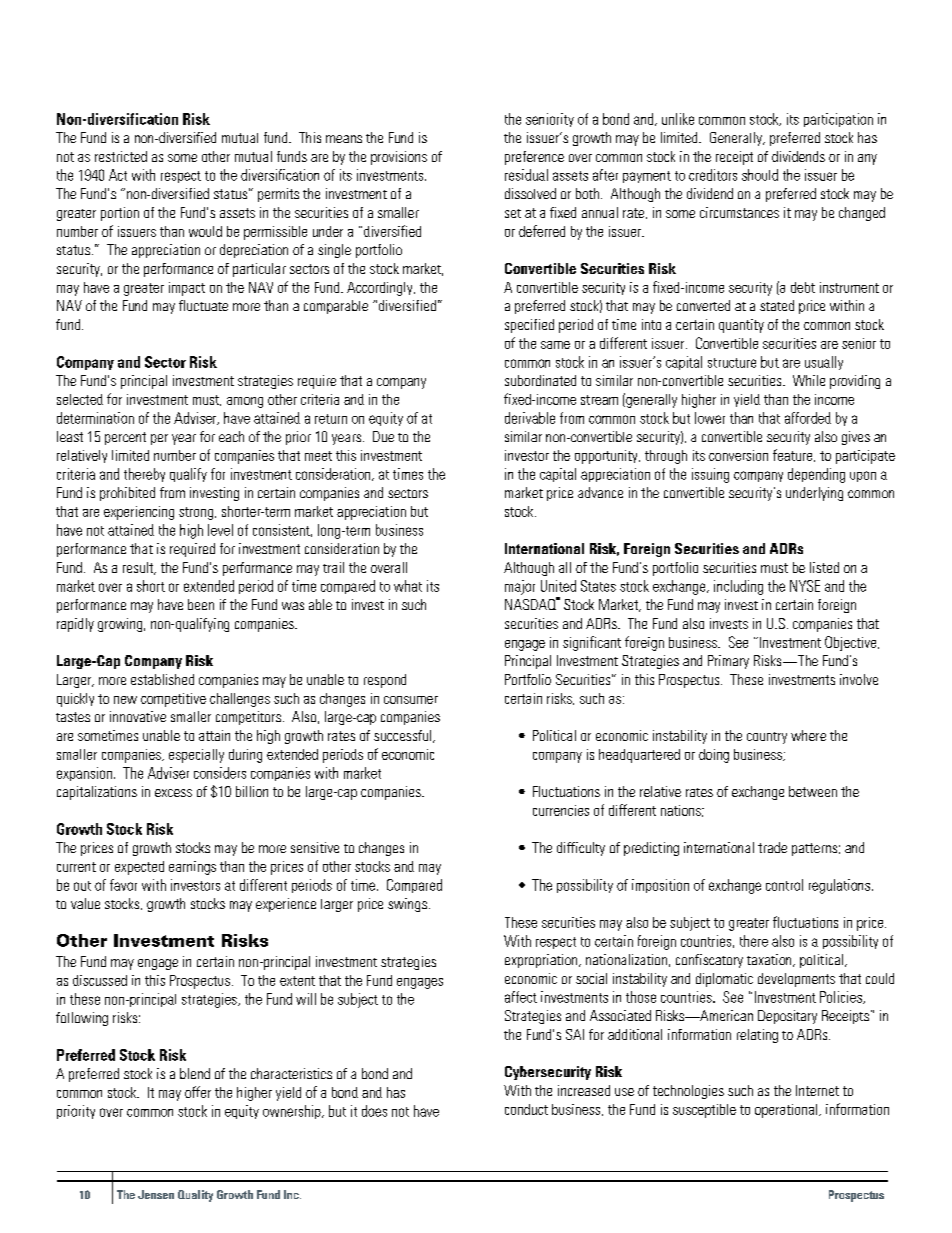 This page has width=952, height=1233. Describe the element at coordinates (404, 736) in the page. I see `successful` at that location.
